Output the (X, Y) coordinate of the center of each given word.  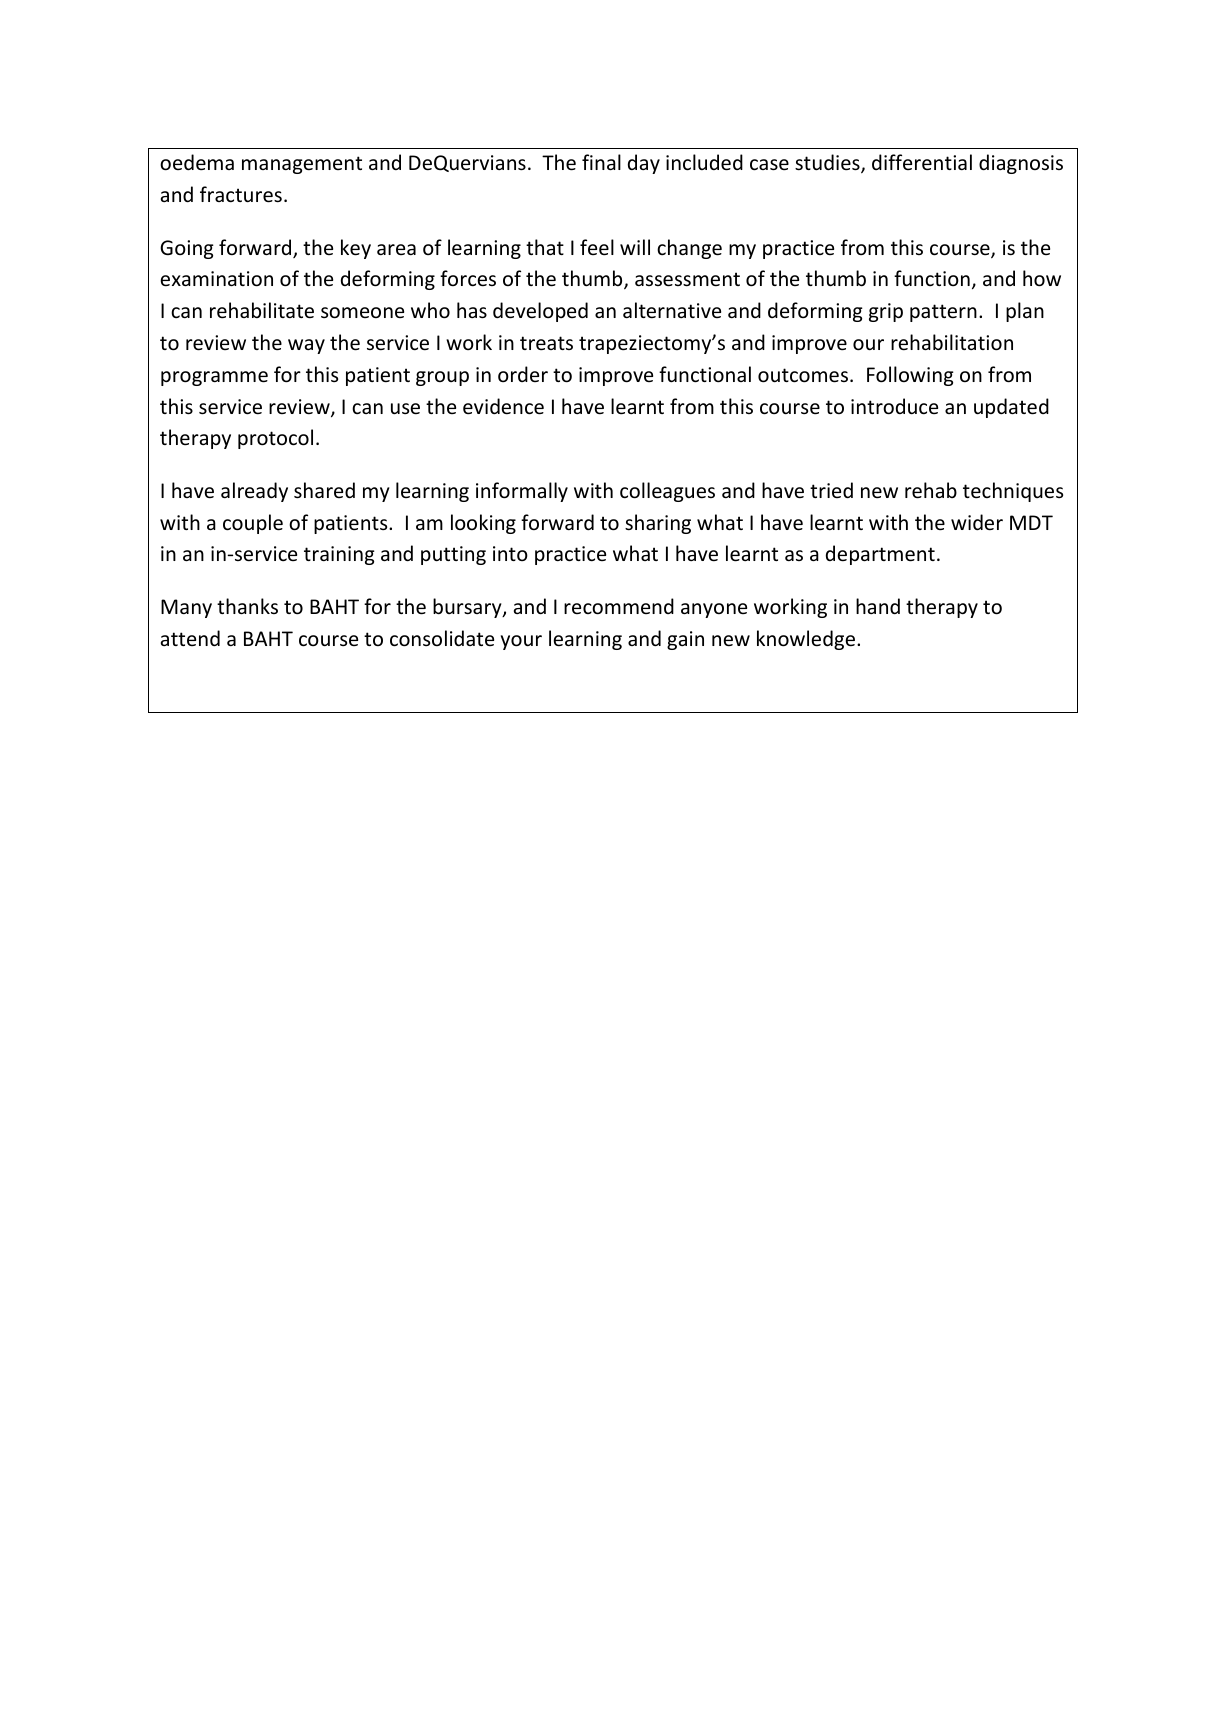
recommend (619, 606)
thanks (247, 606)
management (302, 165)
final (601, 162)
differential (922, 162)
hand (878, 606)
